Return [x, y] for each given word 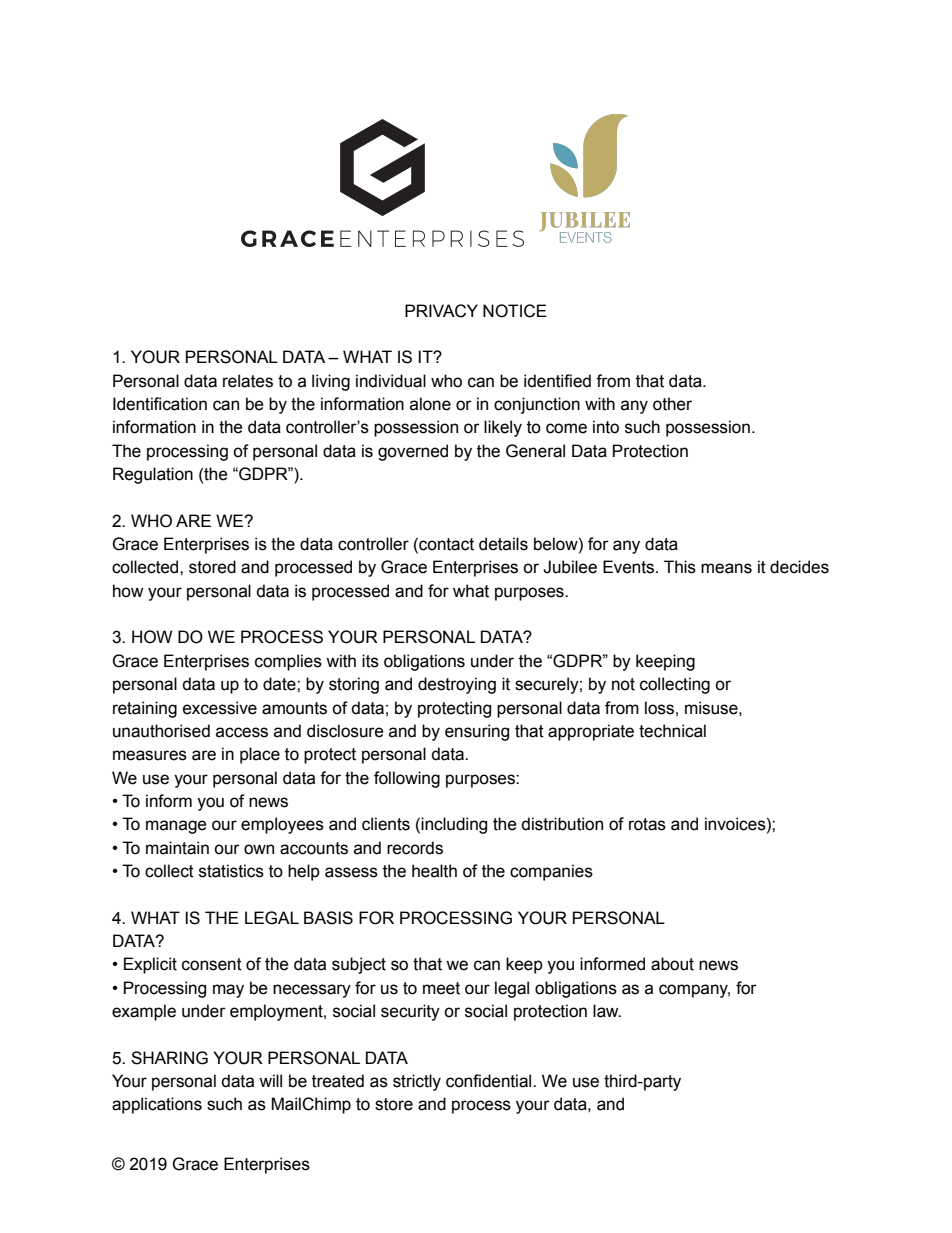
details [503, 544]
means [726, 568]
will [270, 1080]
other [672, 404]
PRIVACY [441, 311]
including [454, 825]
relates [248, 381]
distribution [562, 824]
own [259, 849]
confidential [490, 1081]
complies [288, 662]
